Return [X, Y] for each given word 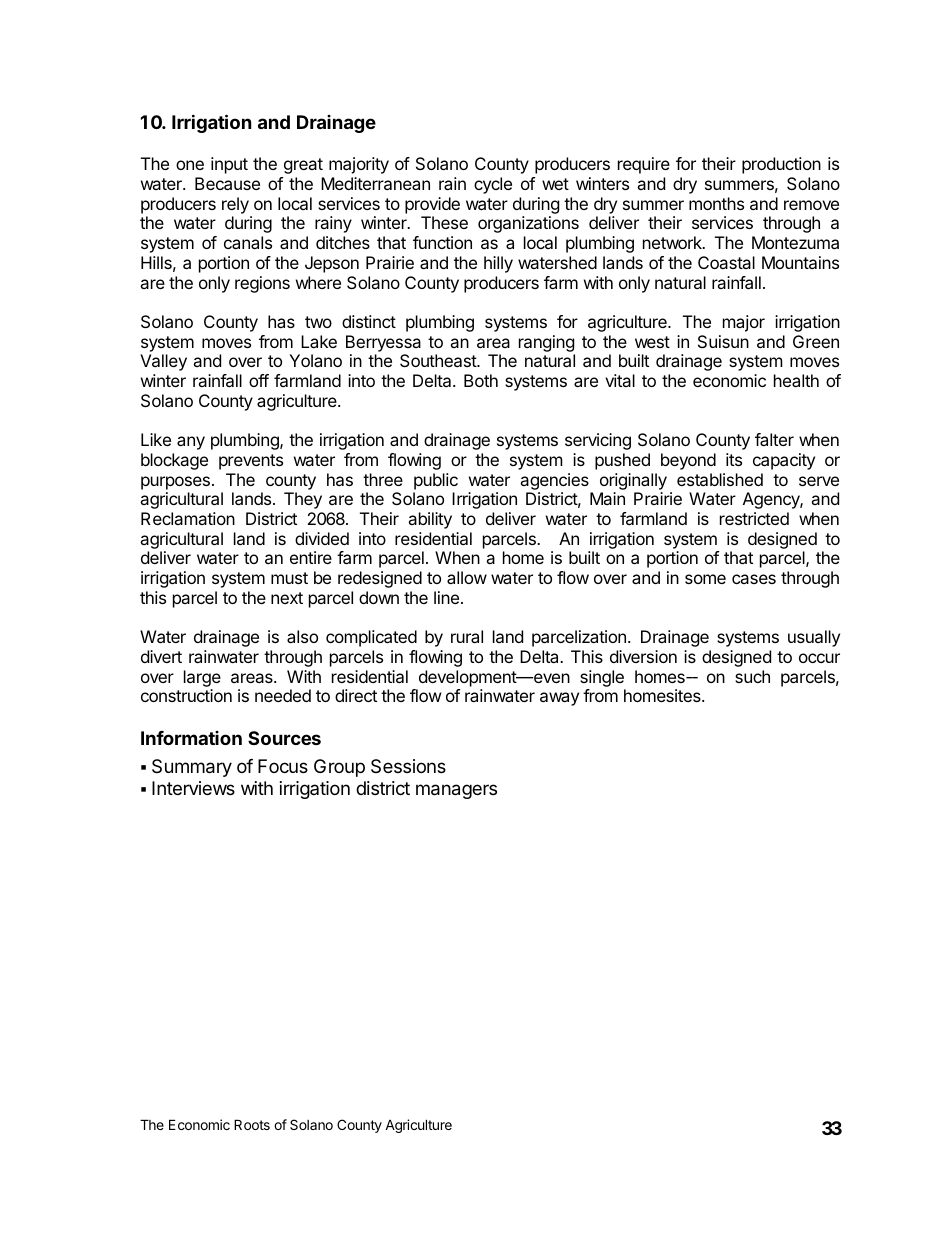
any [191, 443]
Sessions [408, 766]
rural [467, 636]
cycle [493, 185]
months [716, 203]
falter [774, 439]
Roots [252, 1124]
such [752, 676]
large [202, 678]
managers [456, 791]
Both [481, 380]
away [559, 699]
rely [235, 205]
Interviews [193, 788]
